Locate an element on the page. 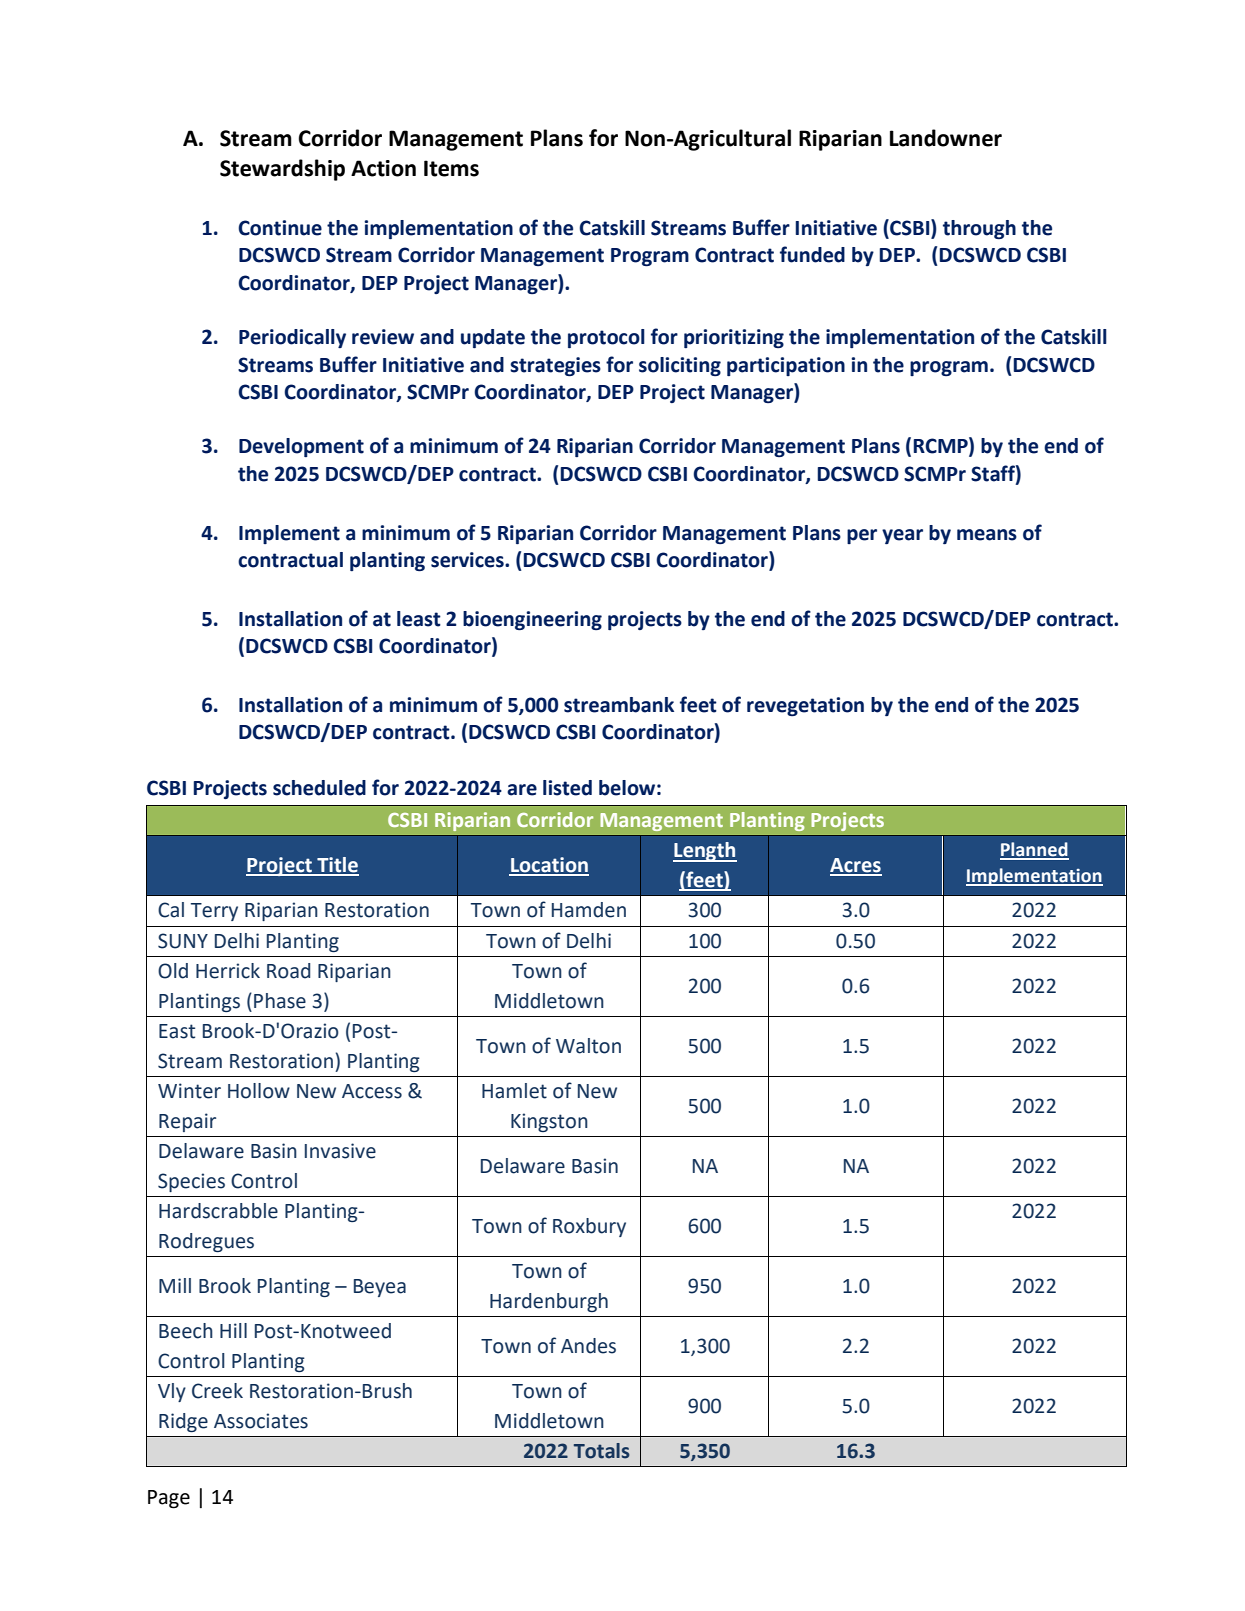  Stewardship is located at coordinates (282, 170).
